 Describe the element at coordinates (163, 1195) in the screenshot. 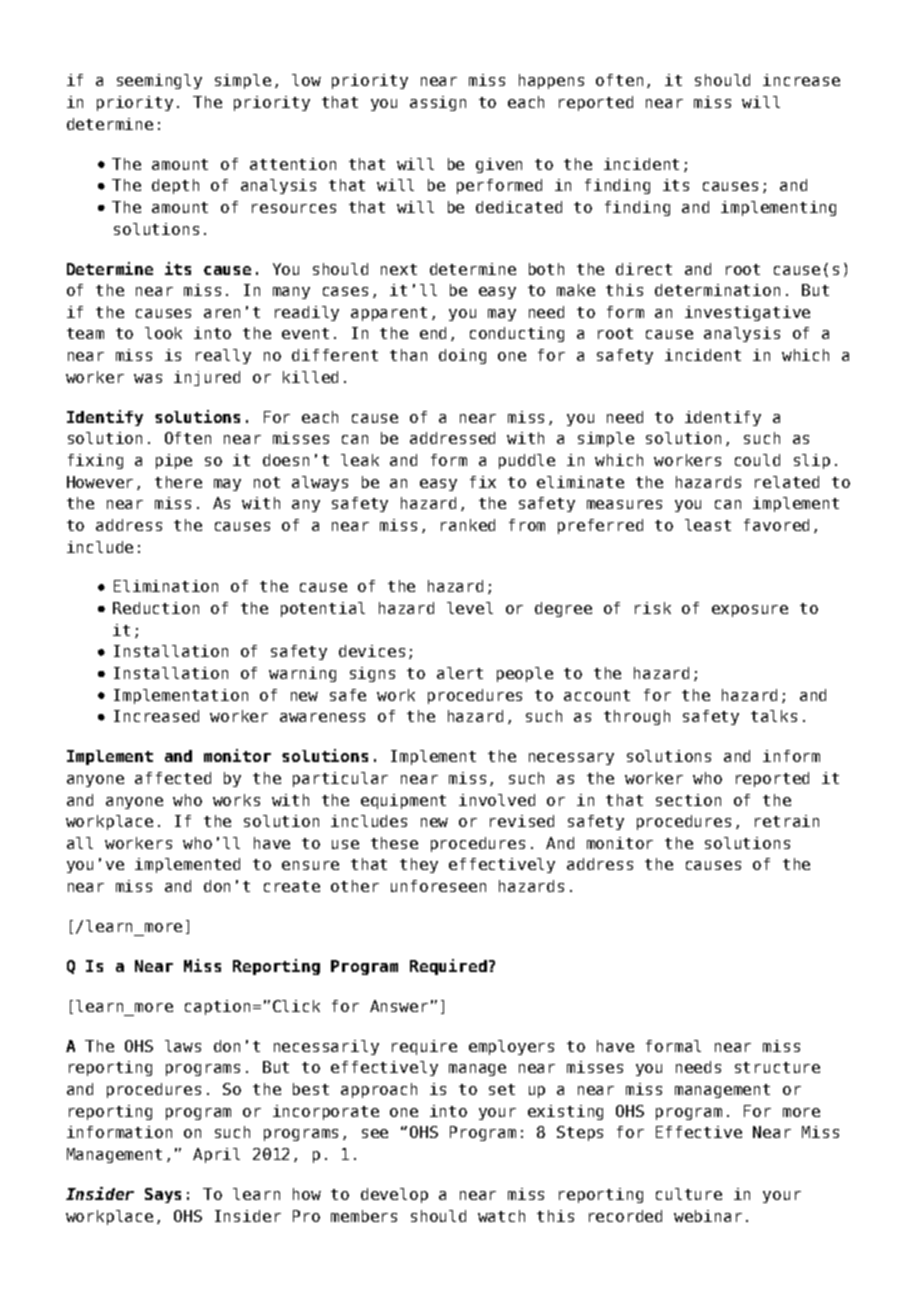

I see `Says` at that location.
